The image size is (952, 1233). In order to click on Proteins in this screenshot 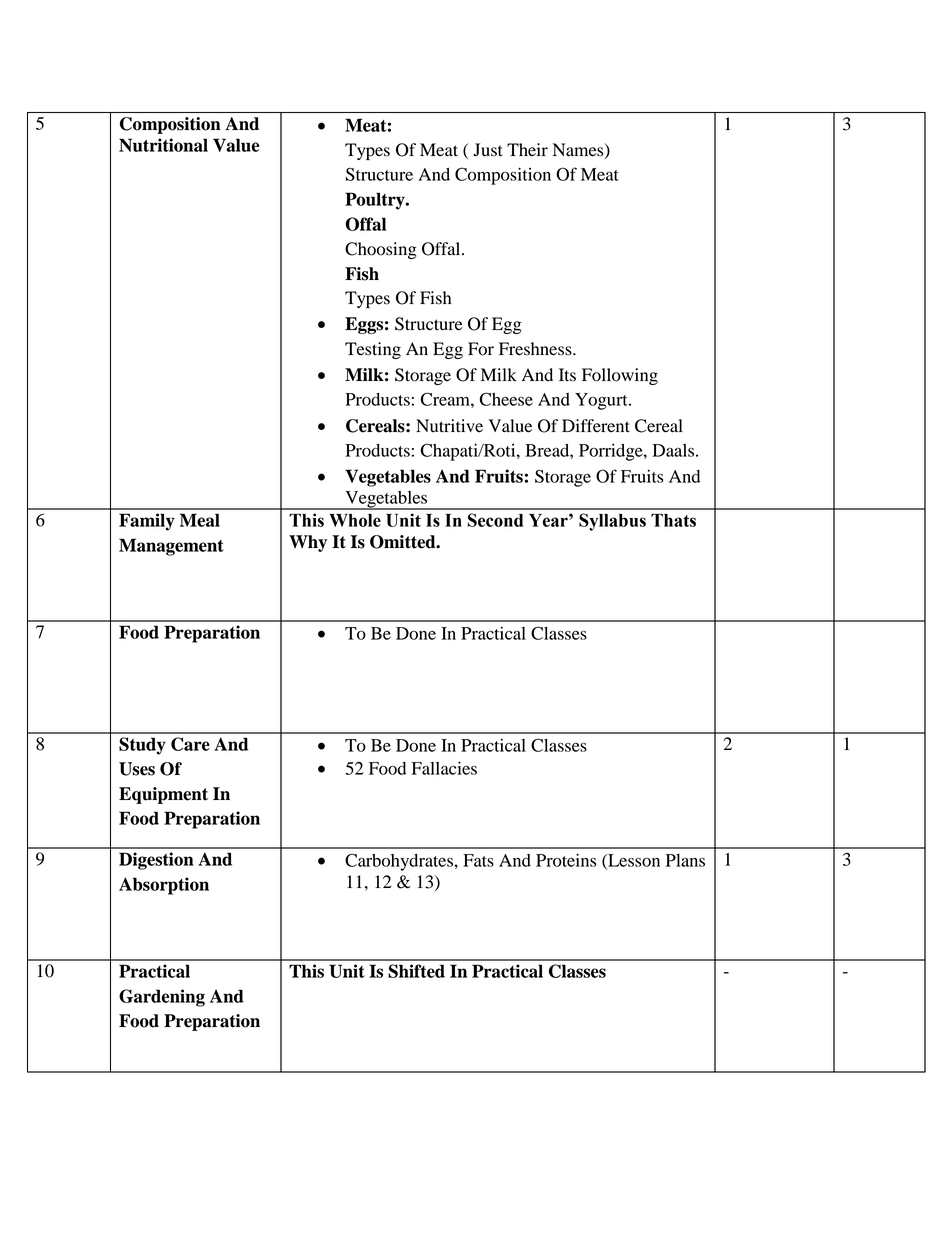, I will do `click(566, 860)`.
